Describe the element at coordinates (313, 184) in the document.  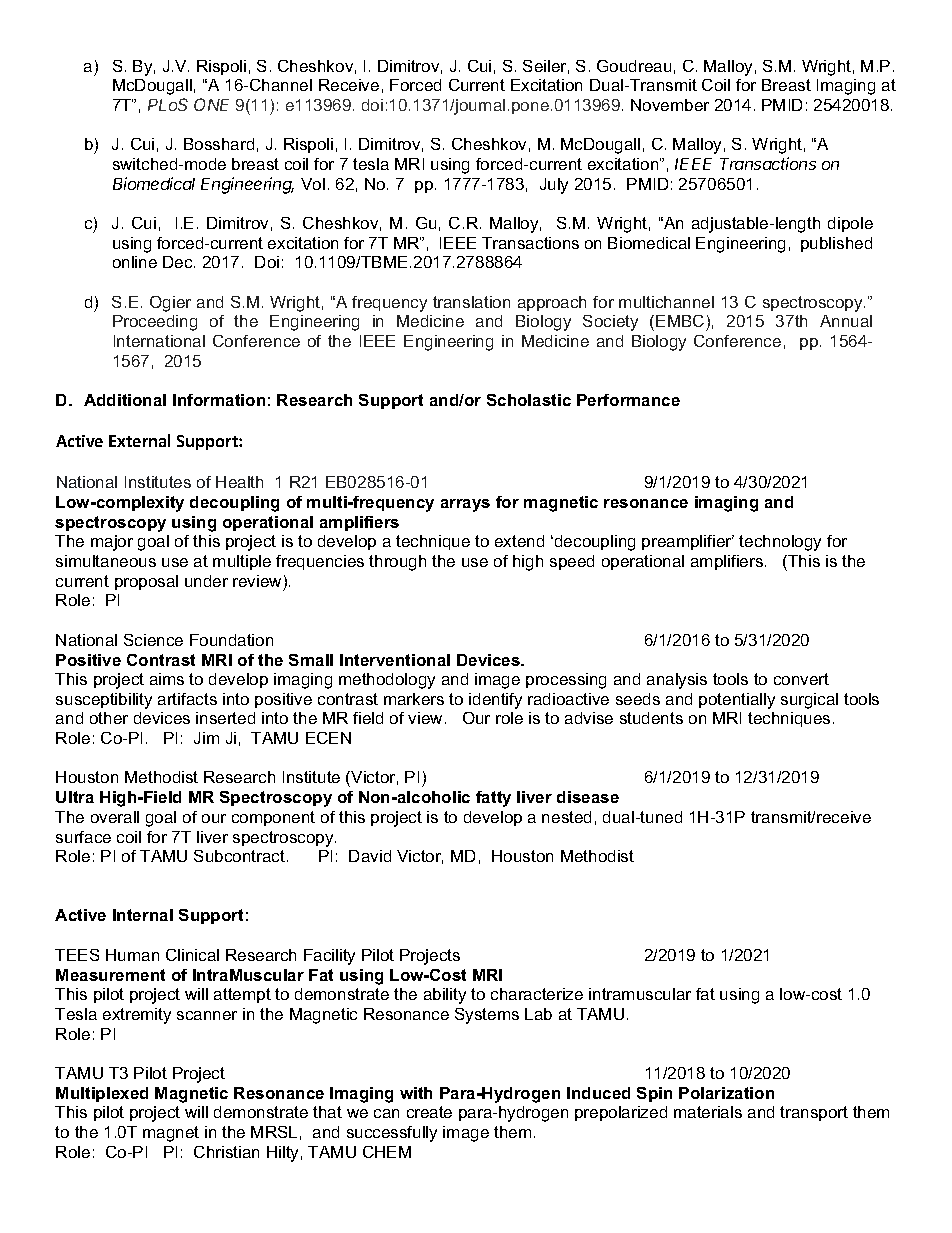
I see `Vol` at that location.
